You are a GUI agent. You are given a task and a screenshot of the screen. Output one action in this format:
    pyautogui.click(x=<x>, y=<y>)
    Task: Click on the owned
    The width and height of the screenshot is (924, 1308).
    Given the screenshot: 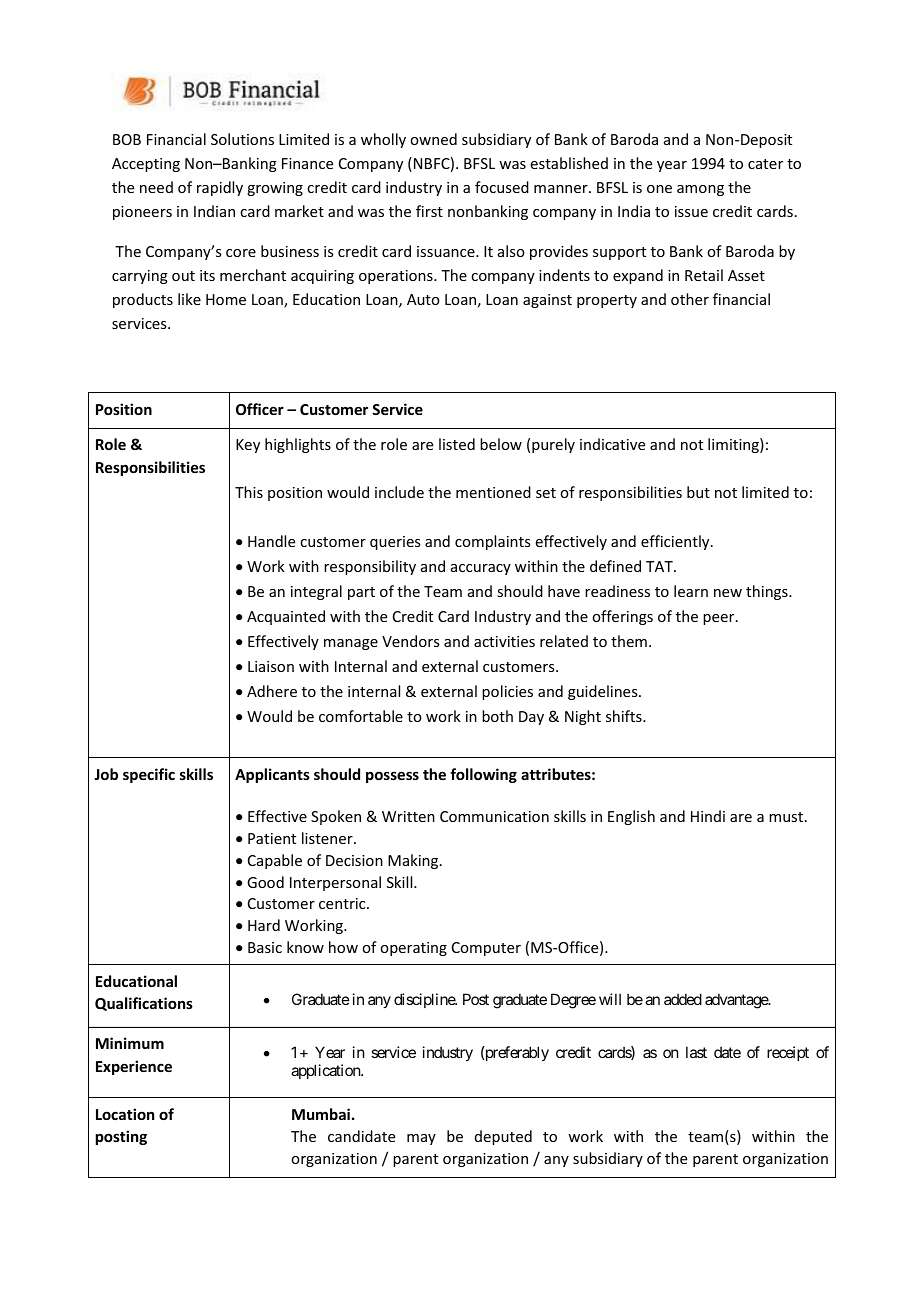 What is the action you would take?
    pyautogui.click(x=433, y=139)
